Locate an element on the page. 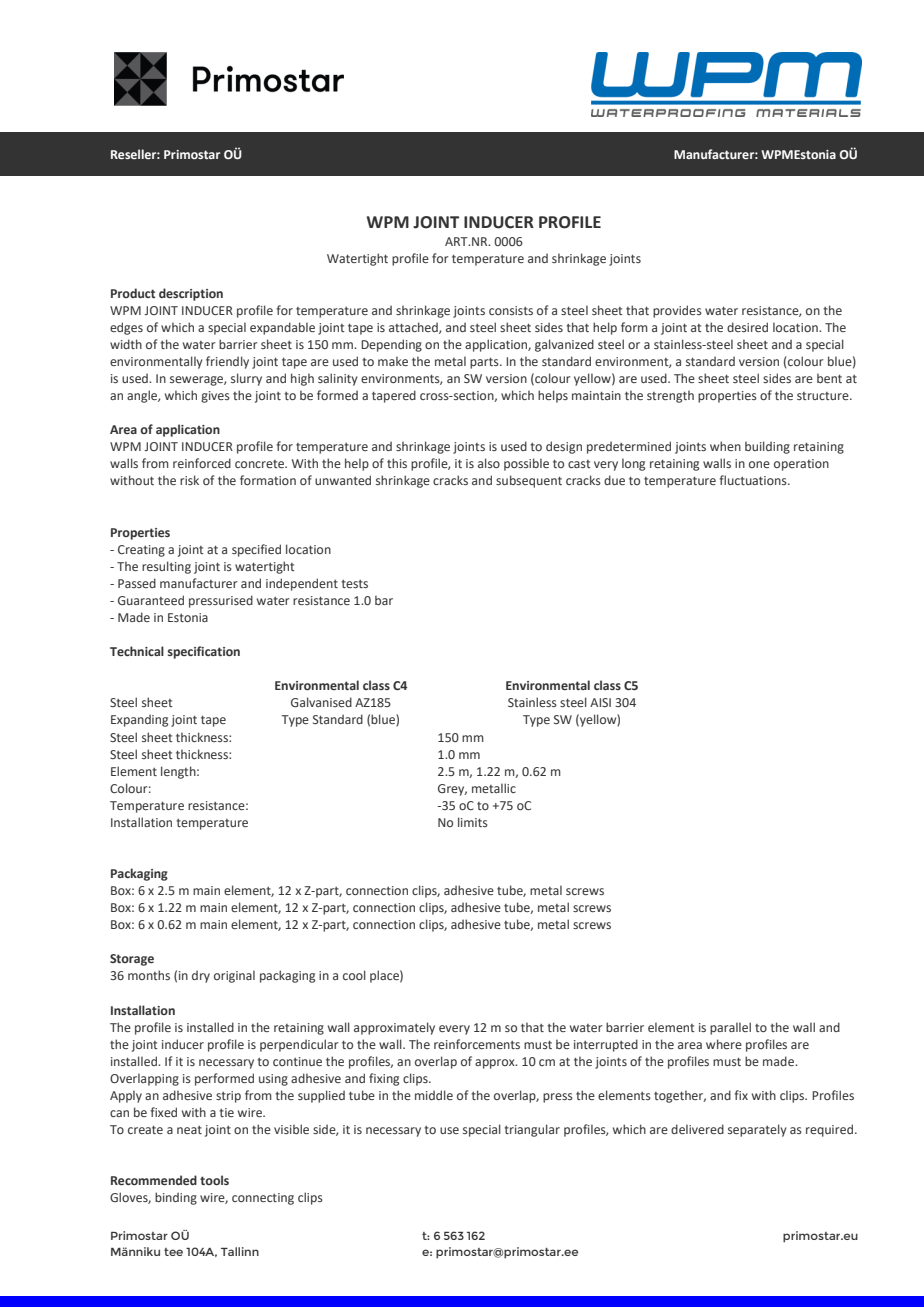  binding is located at coordinates (176, 1198).
